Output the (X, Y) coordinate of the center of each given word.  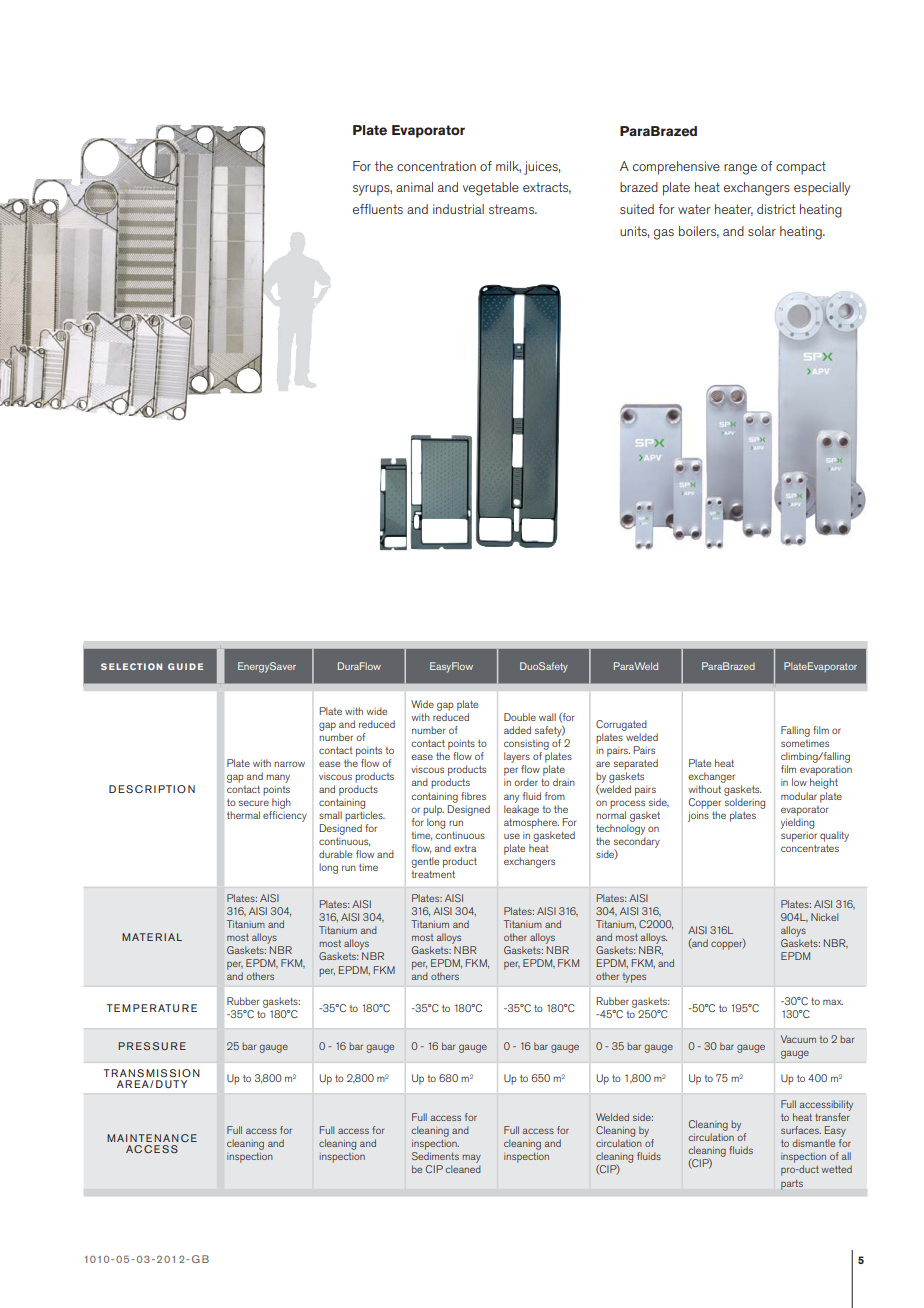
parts (792, 1185)
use (512, 836)
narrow (289, 764)
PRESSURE (152, 1046)
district (776, 209)
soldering (745, 803)
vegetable (491, 189)
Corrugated (621, 725)
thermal (243, 815)
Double (520, 717)
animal (414, 187)
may (471, 1160)
